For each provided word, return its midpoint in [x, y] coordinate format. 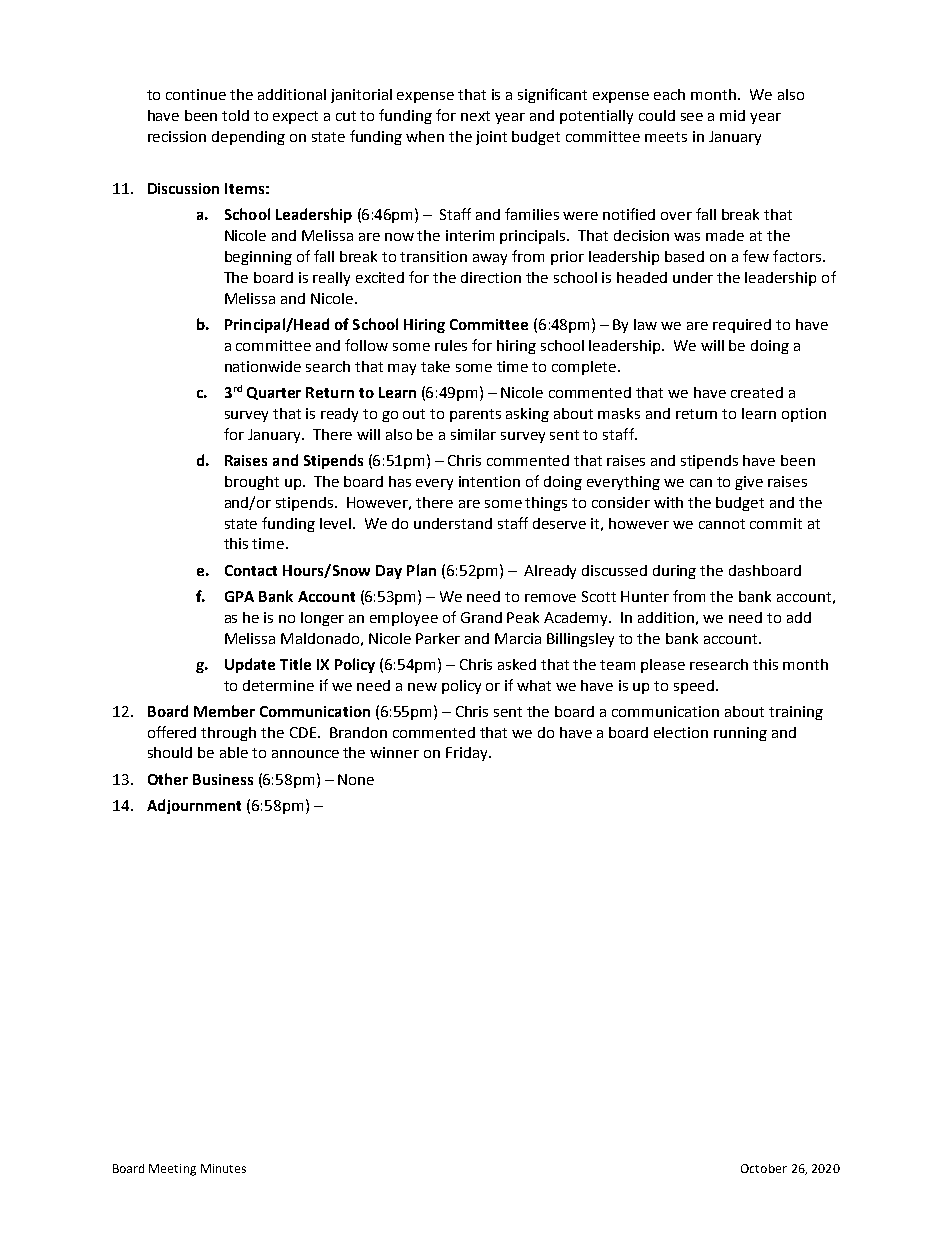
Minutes [223, 1168]
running [740, 734]
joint [491, 138]
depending [248, 138]
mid [732, 115]
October [764, 1168]
